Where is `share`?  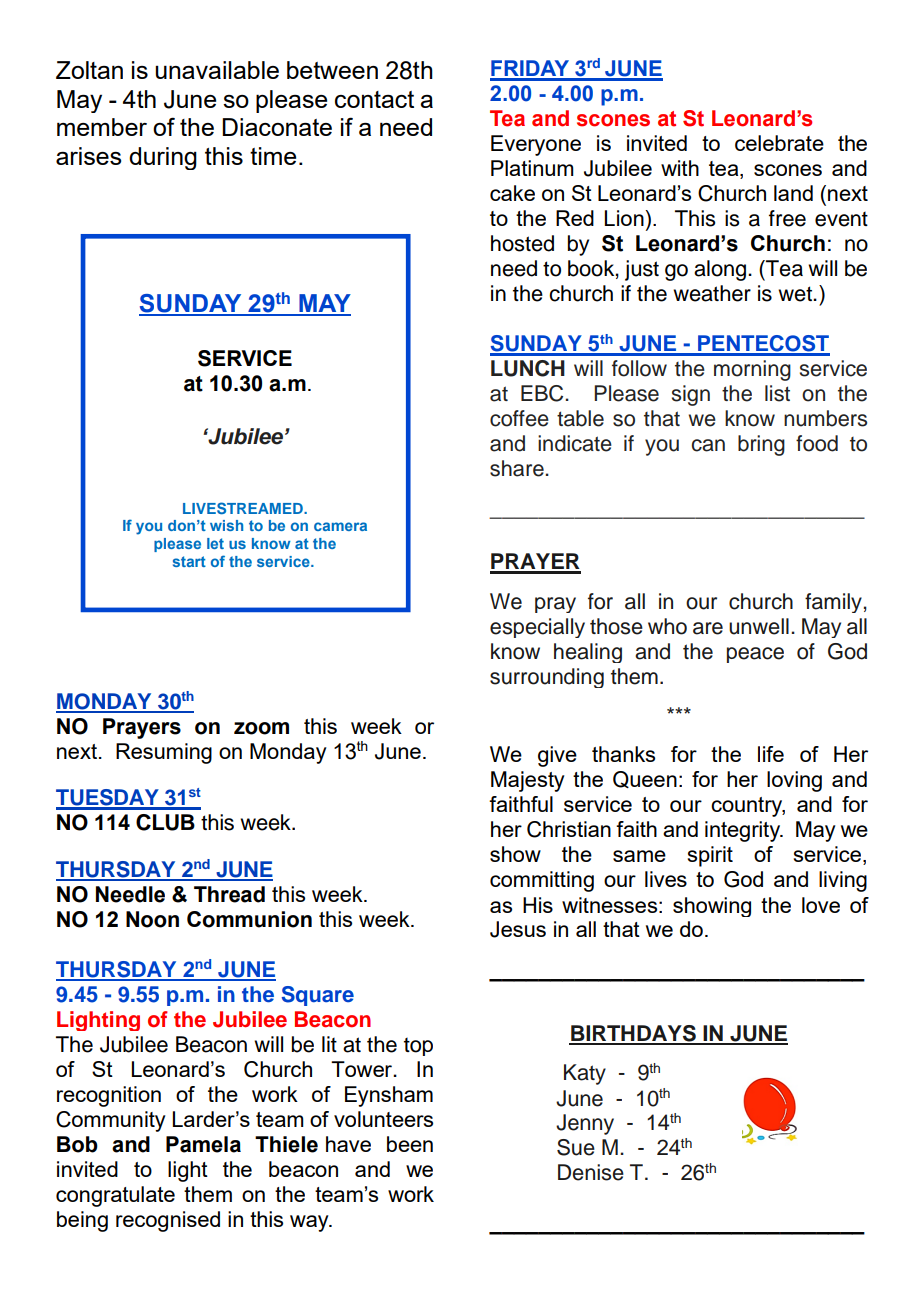
share is located at coordinates (517, 468).
